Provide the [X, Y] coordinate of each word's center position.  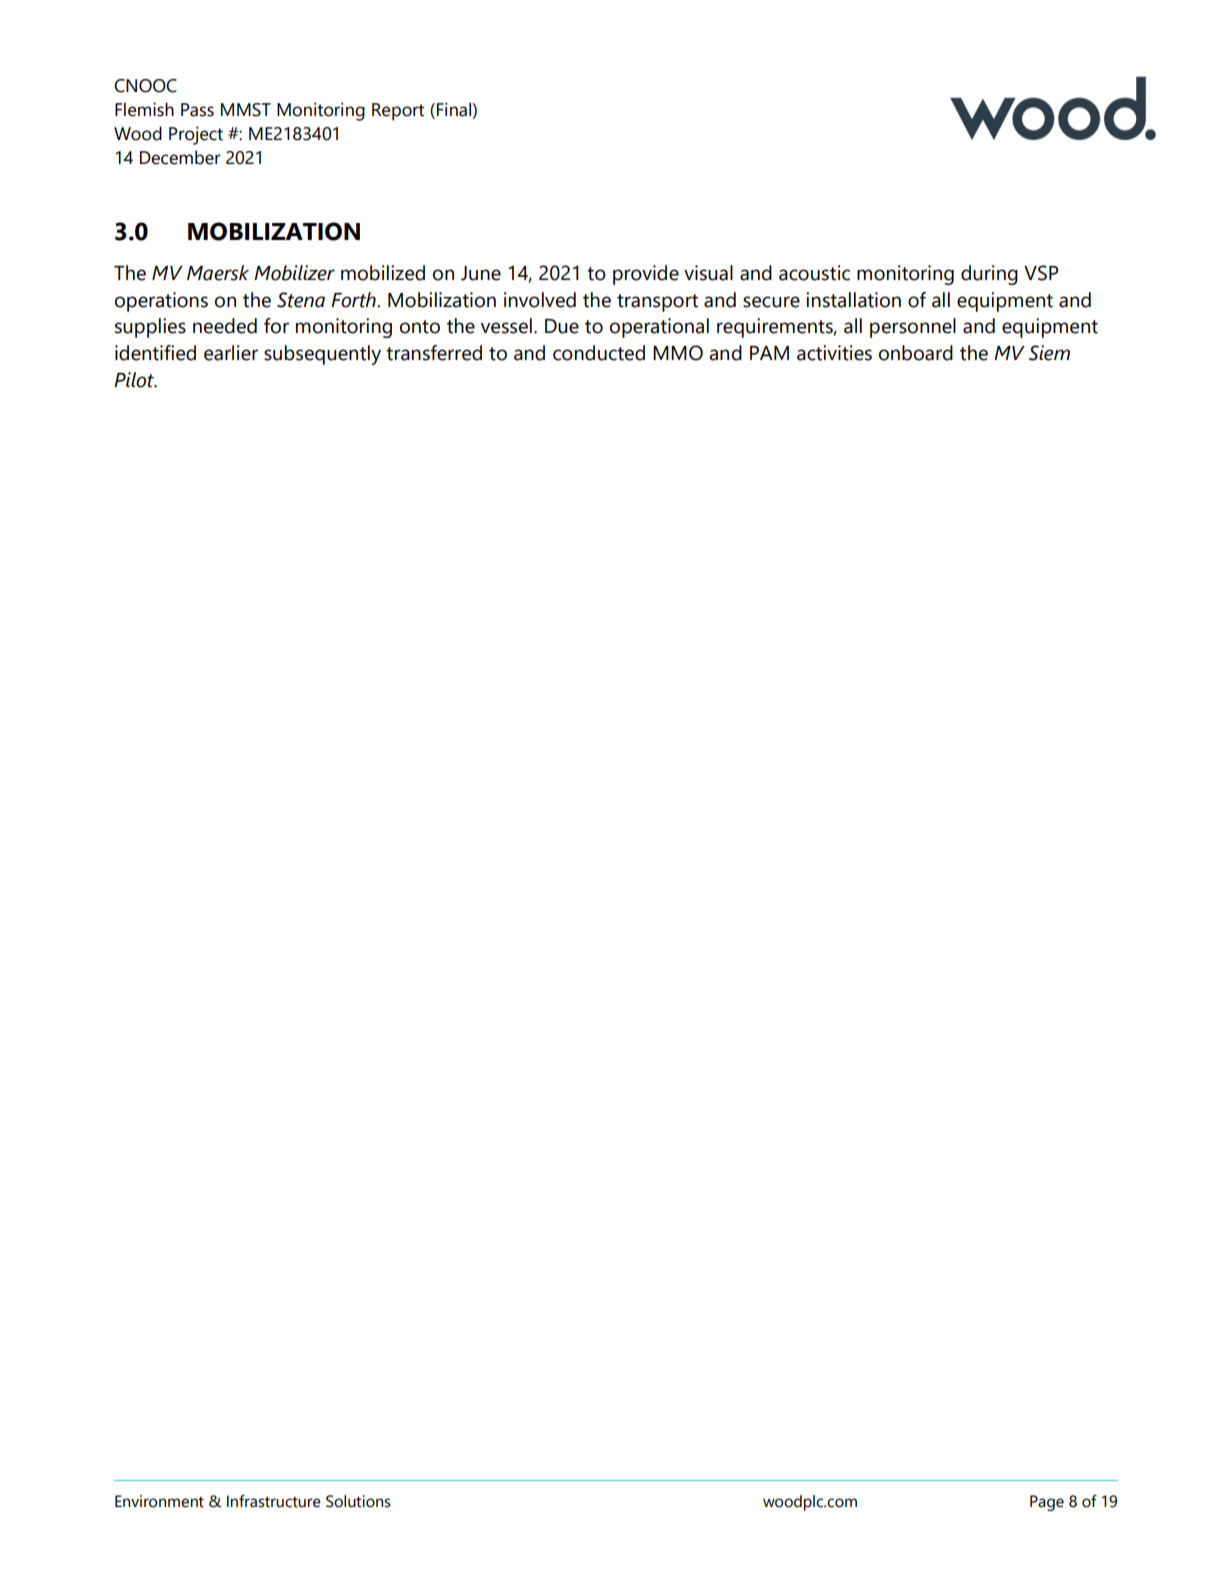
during [989, 275]
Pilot [135, 380]
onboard [916, 353]
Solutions [358, 1501]
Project [196, 135]
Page [1047, 1503]
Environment [159, 1501]
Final [455, 110]
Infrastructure [274, 1501]
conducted [599, 353]
